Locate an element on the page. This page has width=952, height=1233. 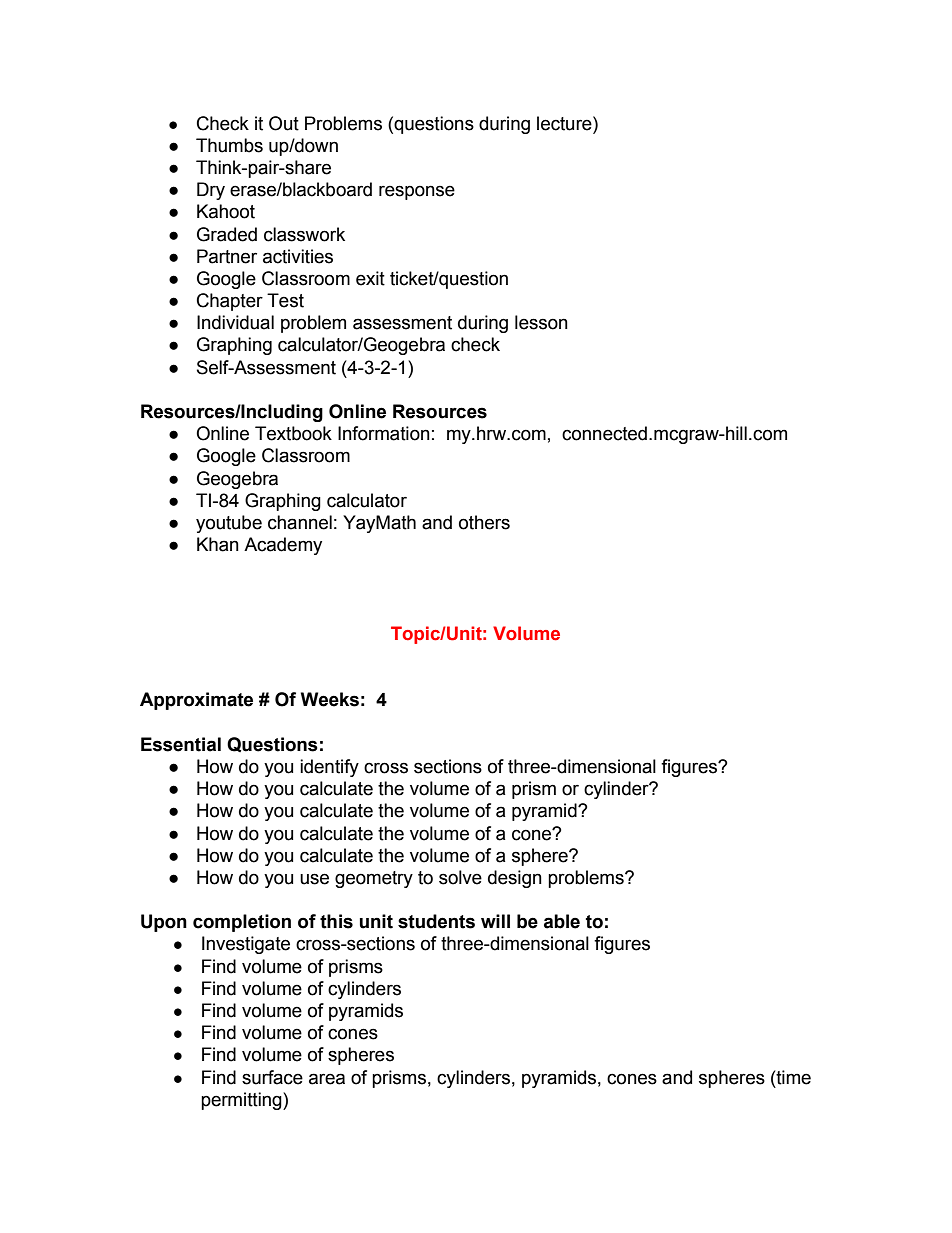
lecture is located at coordinates (565, 123).
